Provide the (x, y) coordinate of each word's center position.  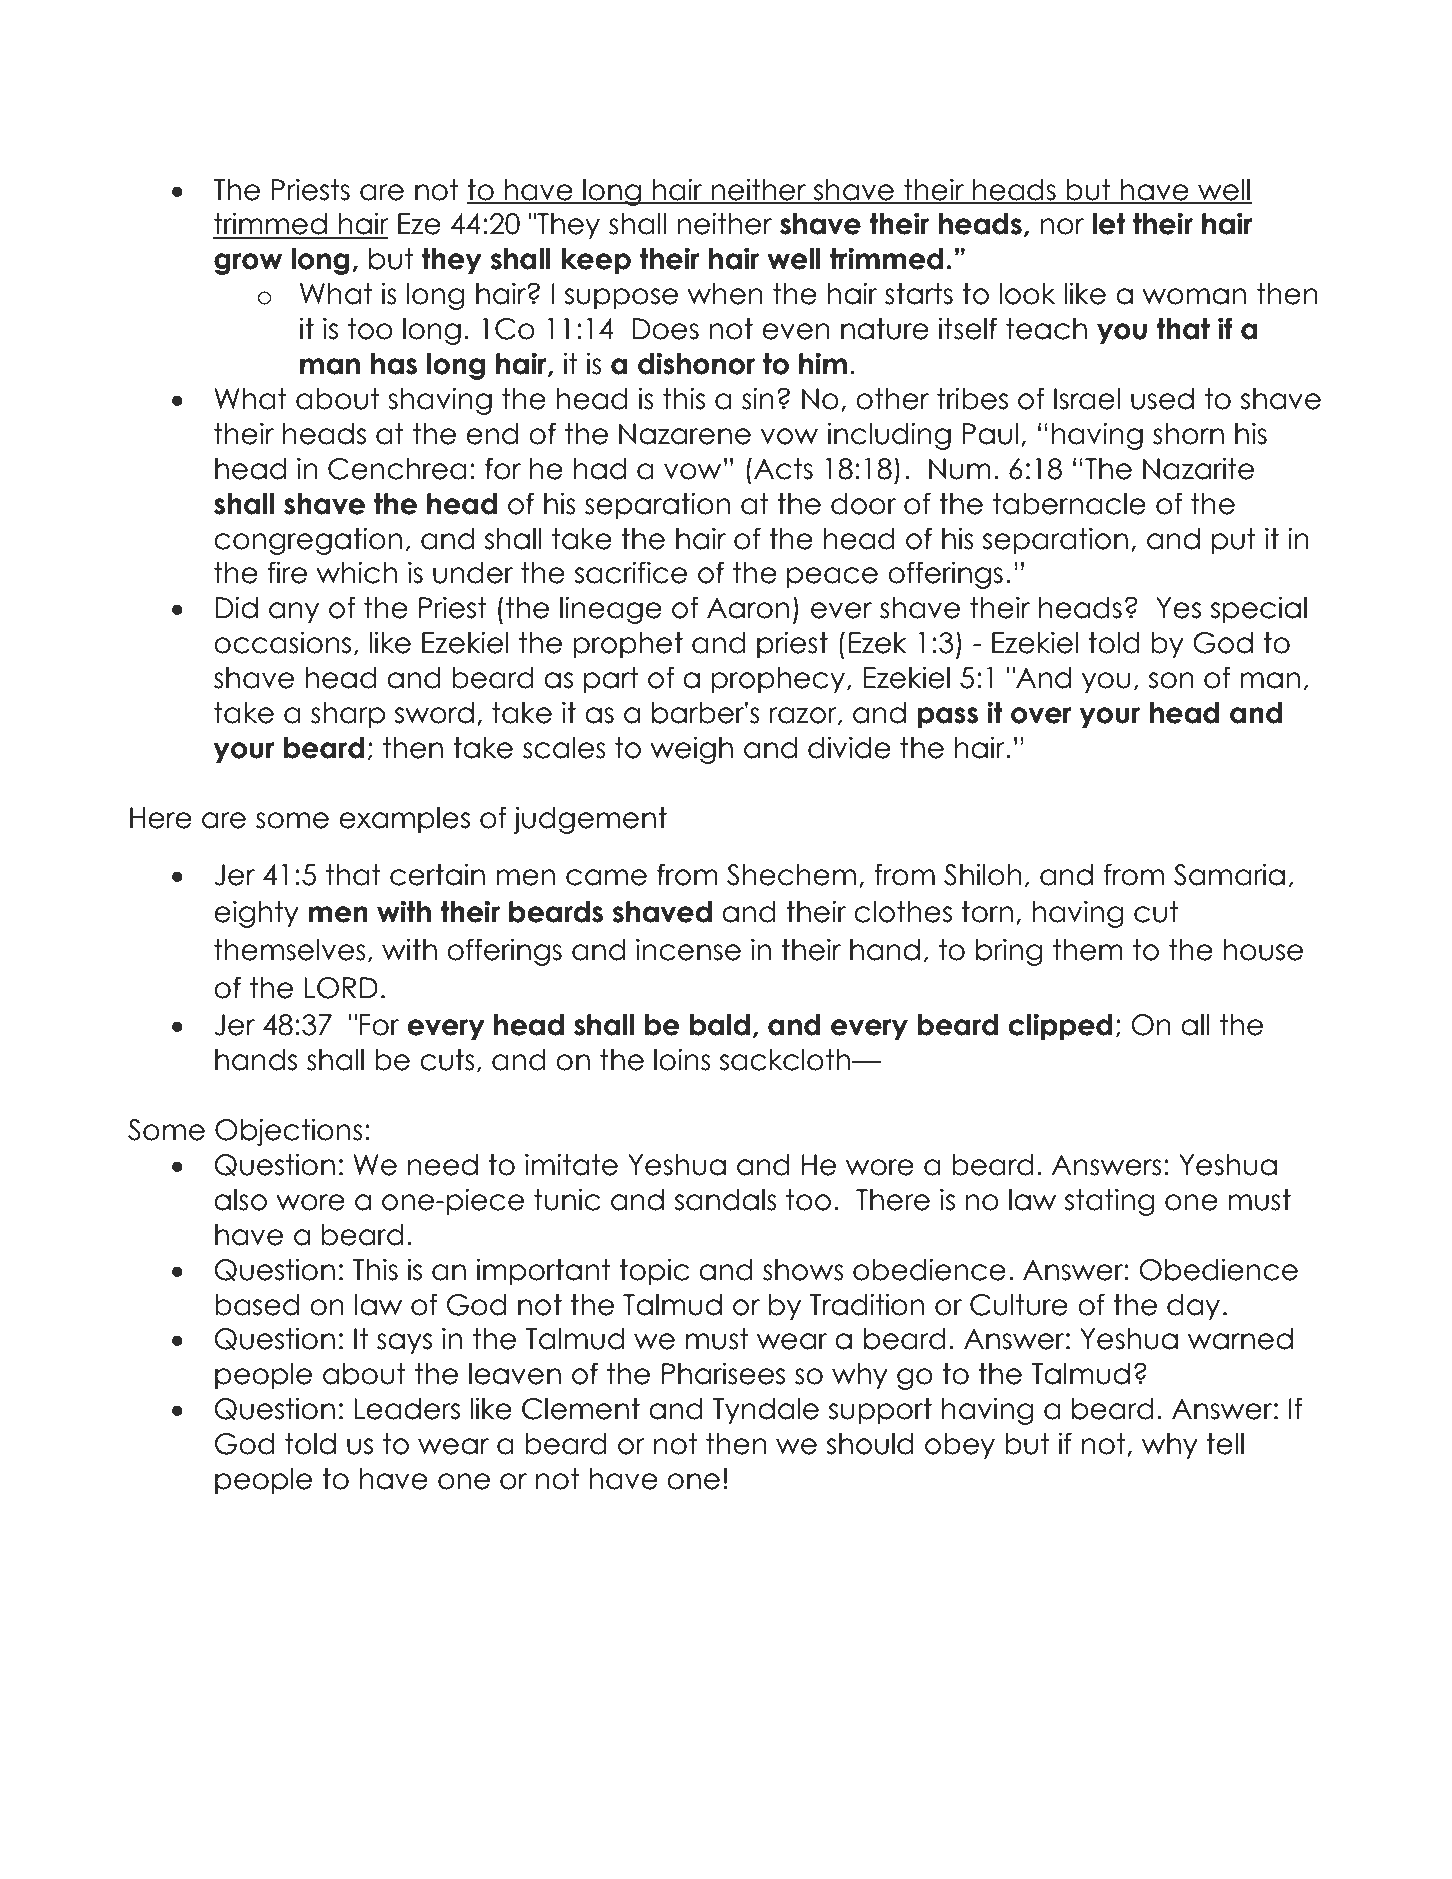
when (725, 294)
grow (248, 264)
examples (404, 820)
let (1108, 224)
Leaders (407, 1409)
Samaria (1229, 874)
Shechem (791, 875)
